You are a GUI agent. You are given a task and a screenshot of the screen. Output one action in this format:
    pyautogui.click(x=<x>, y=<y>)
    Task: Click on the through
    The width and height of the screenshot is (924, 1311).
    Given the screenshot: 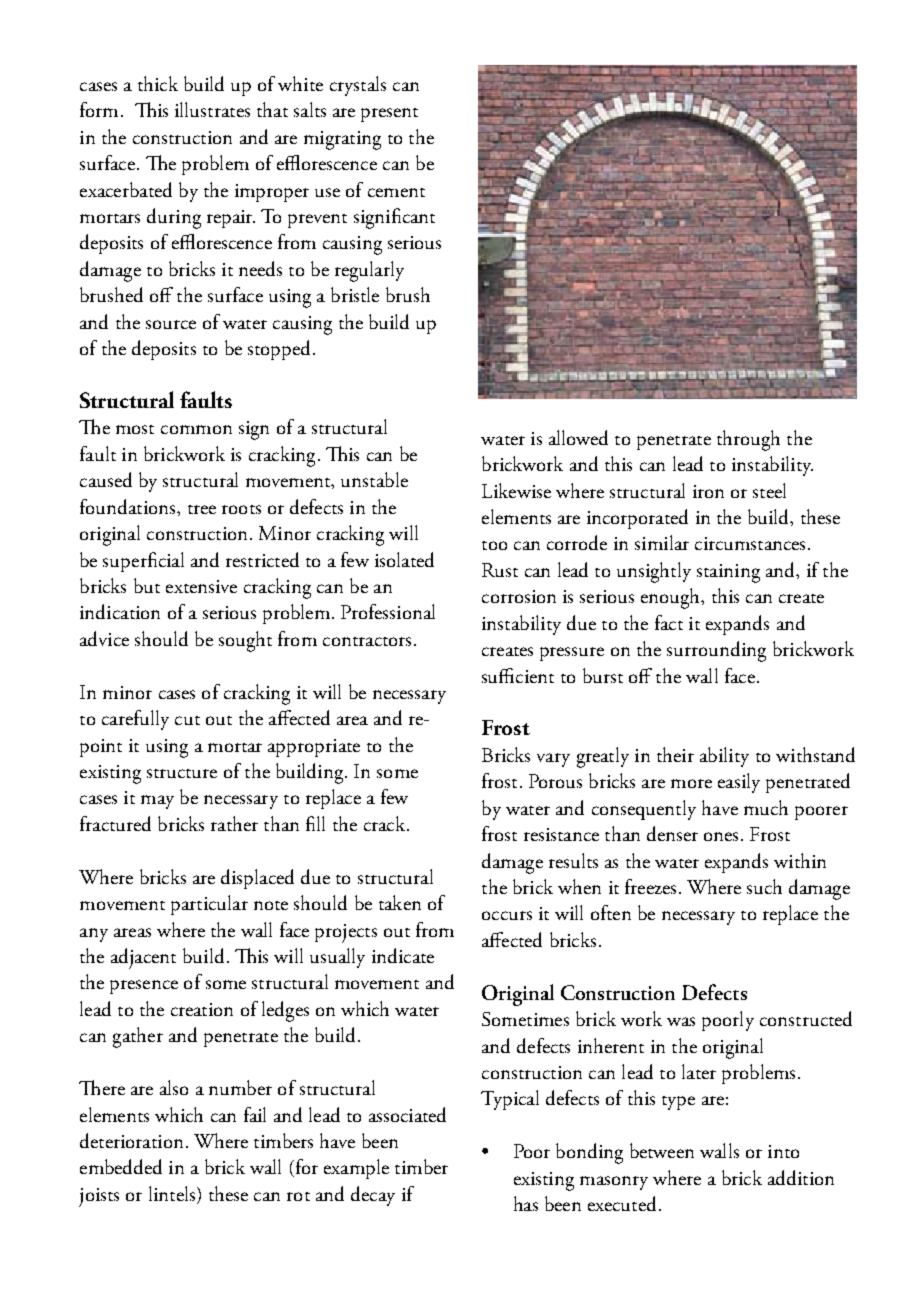 What is the action you would take?
    pyautogui.click(x=748, y=440)
